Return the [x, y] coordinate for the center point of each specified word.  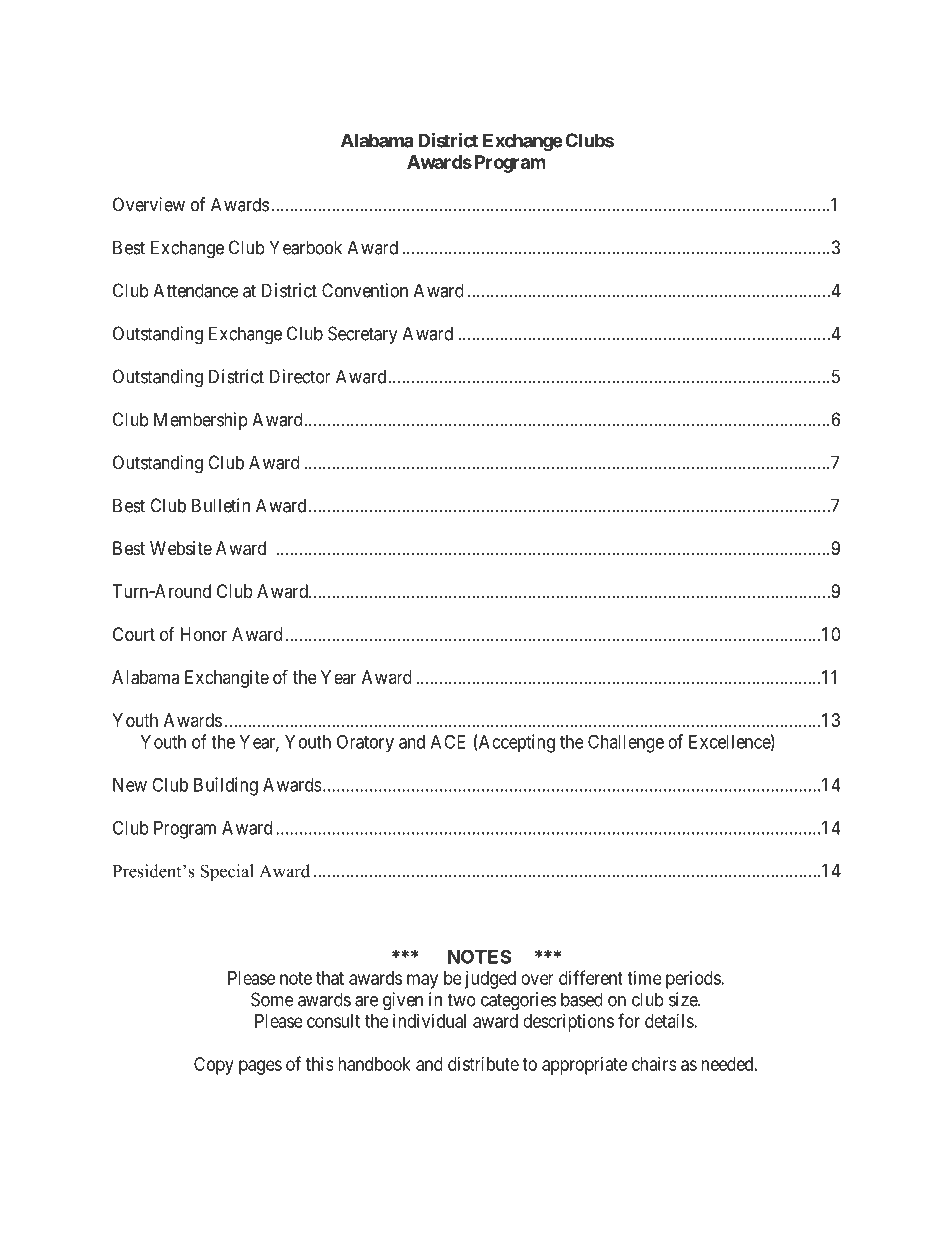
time [644, 978]
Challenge [626, 743]
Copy [214, 1066]
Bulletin [221, 505]
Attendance [196, 290]
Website [181, 548]
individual [429, 1021]
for [629, 1020]
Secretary [363, 335]
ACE [448, 741]
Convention [365, 290]
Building [226, 786]
